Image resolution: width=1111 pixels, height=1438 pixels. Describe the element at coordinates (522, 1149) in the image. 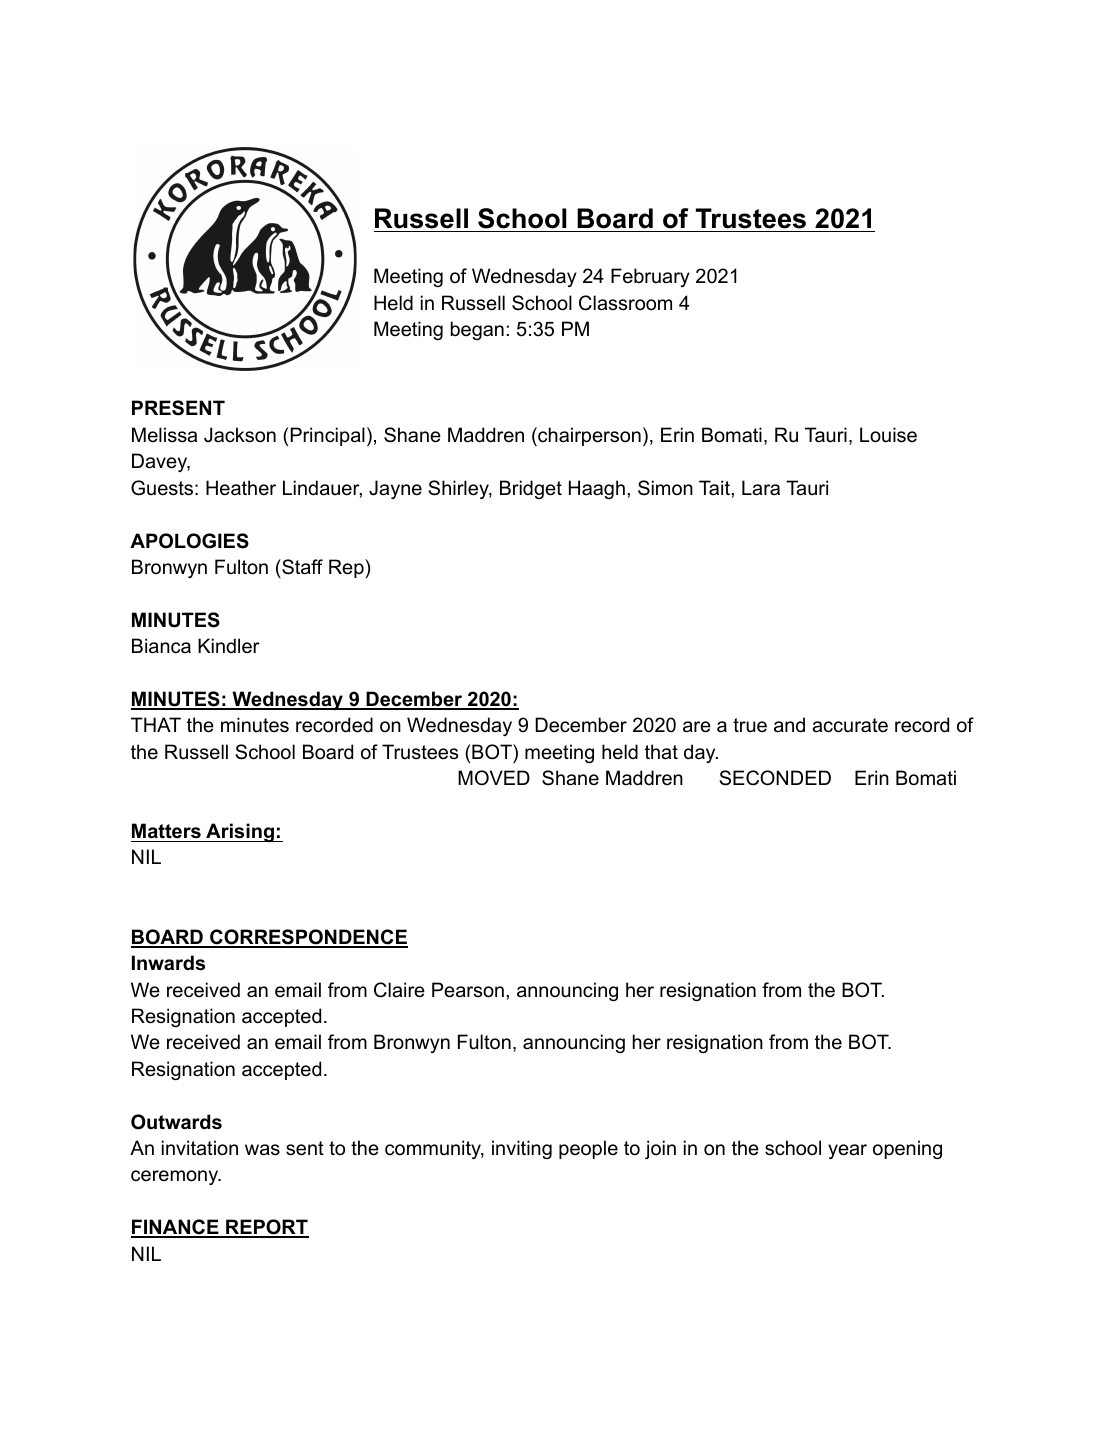

I see `inviting` at that location.
